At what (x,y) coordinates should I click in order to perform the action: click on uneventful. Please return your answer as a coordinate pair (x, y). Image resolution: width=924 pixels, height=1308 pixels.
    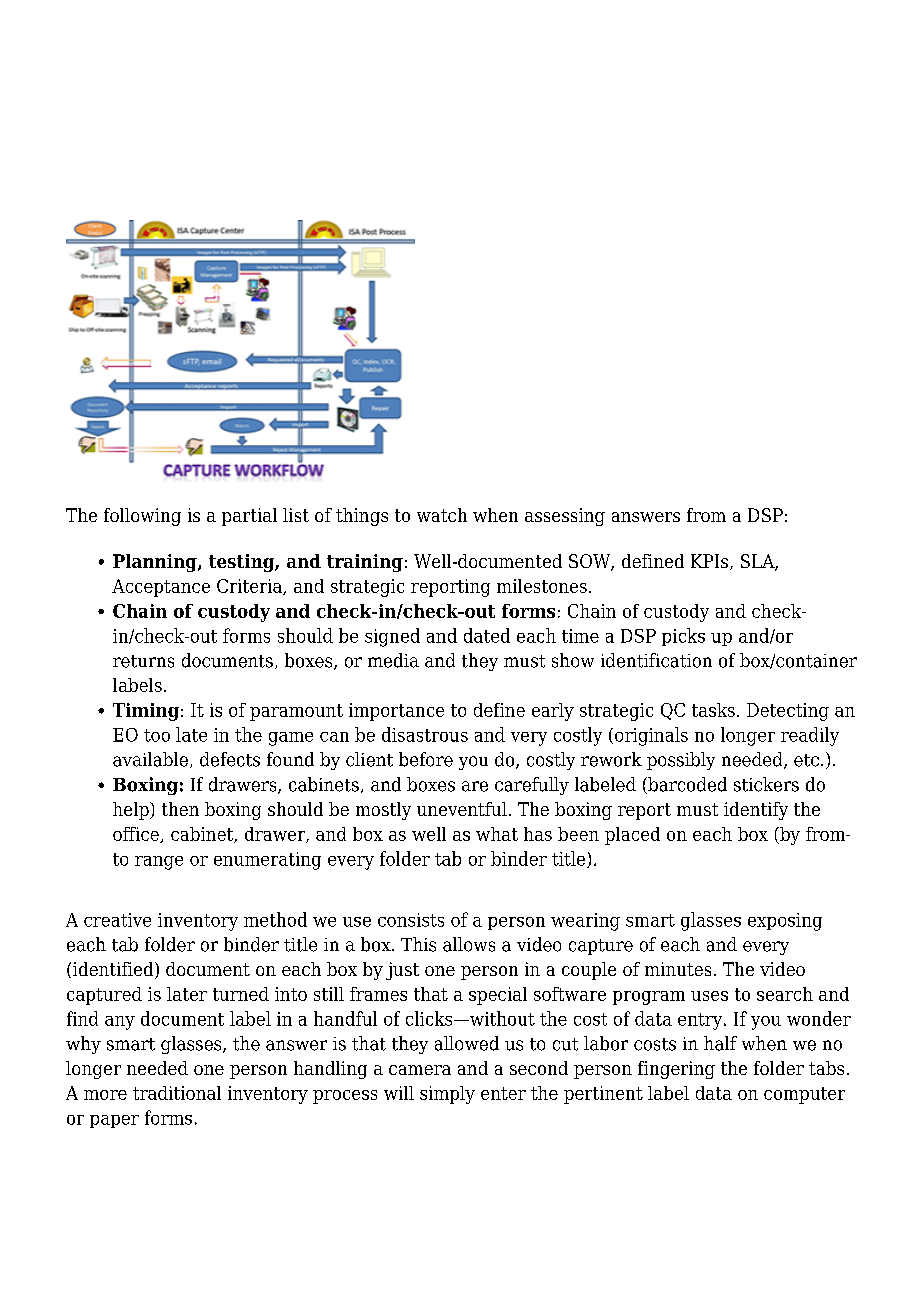
    Looking at the image, I should click on (462, 809).
